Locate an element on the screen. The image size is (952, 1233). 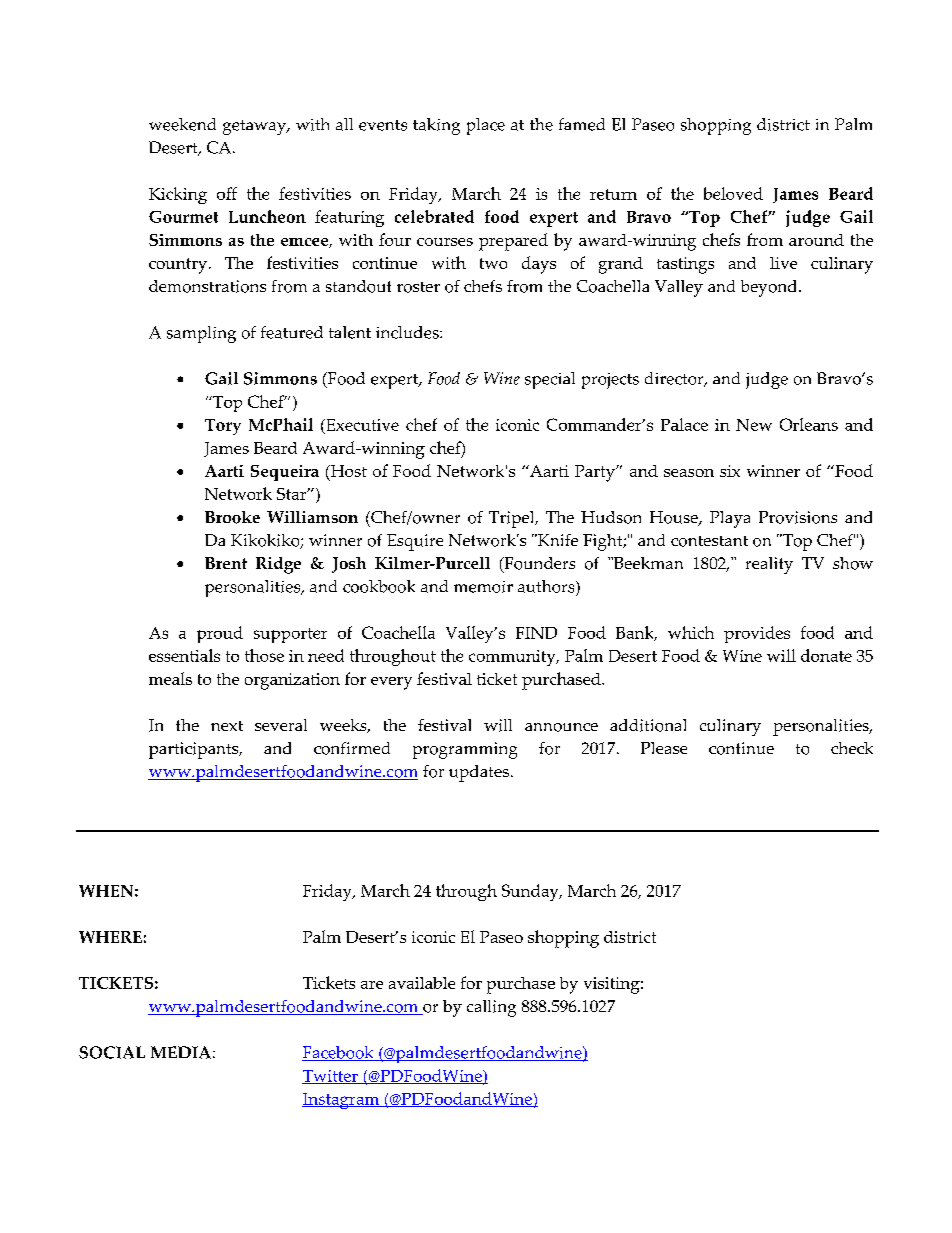
proud is located at coordinates (220, 634).
